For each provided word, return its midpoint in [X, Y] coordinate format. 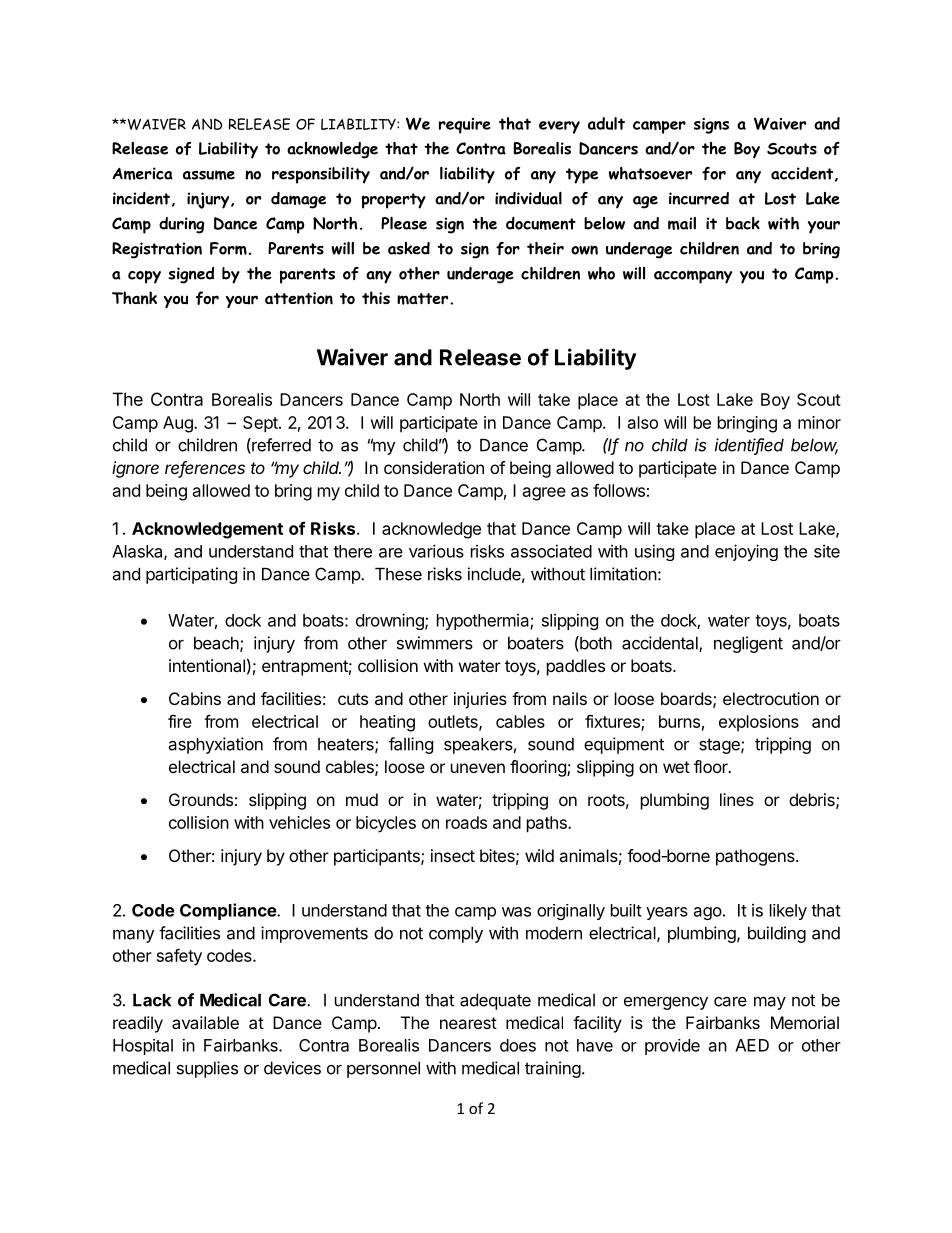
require [465, 126]
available [205, 1022]
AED [752, 1045]
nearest [468, 1023]
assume [209, 175]
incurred [699, 198]
